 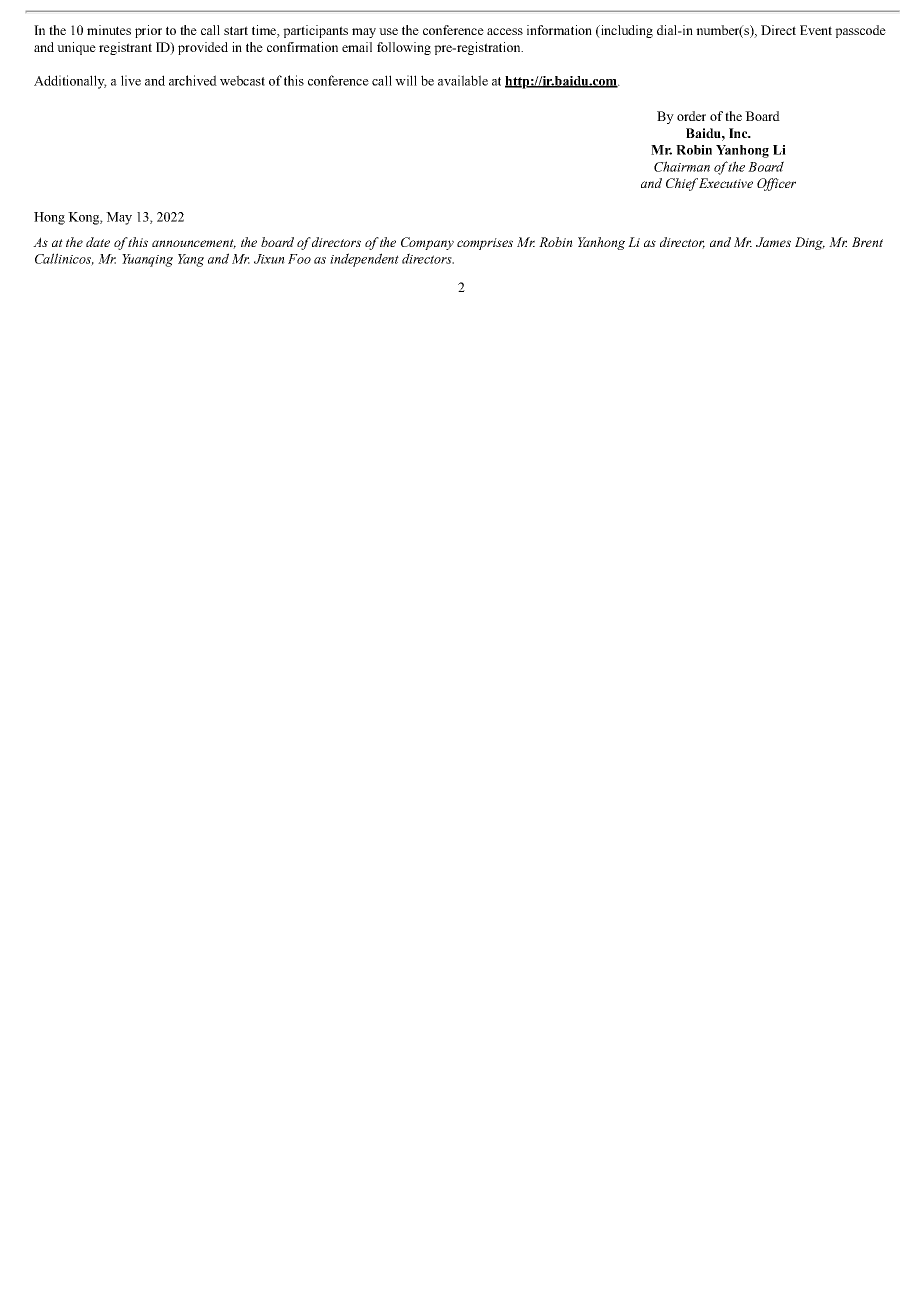 What do you see at coordinates (191, 260) in the screenshot?
I see `Yang` at bounding box center [191, 260].
